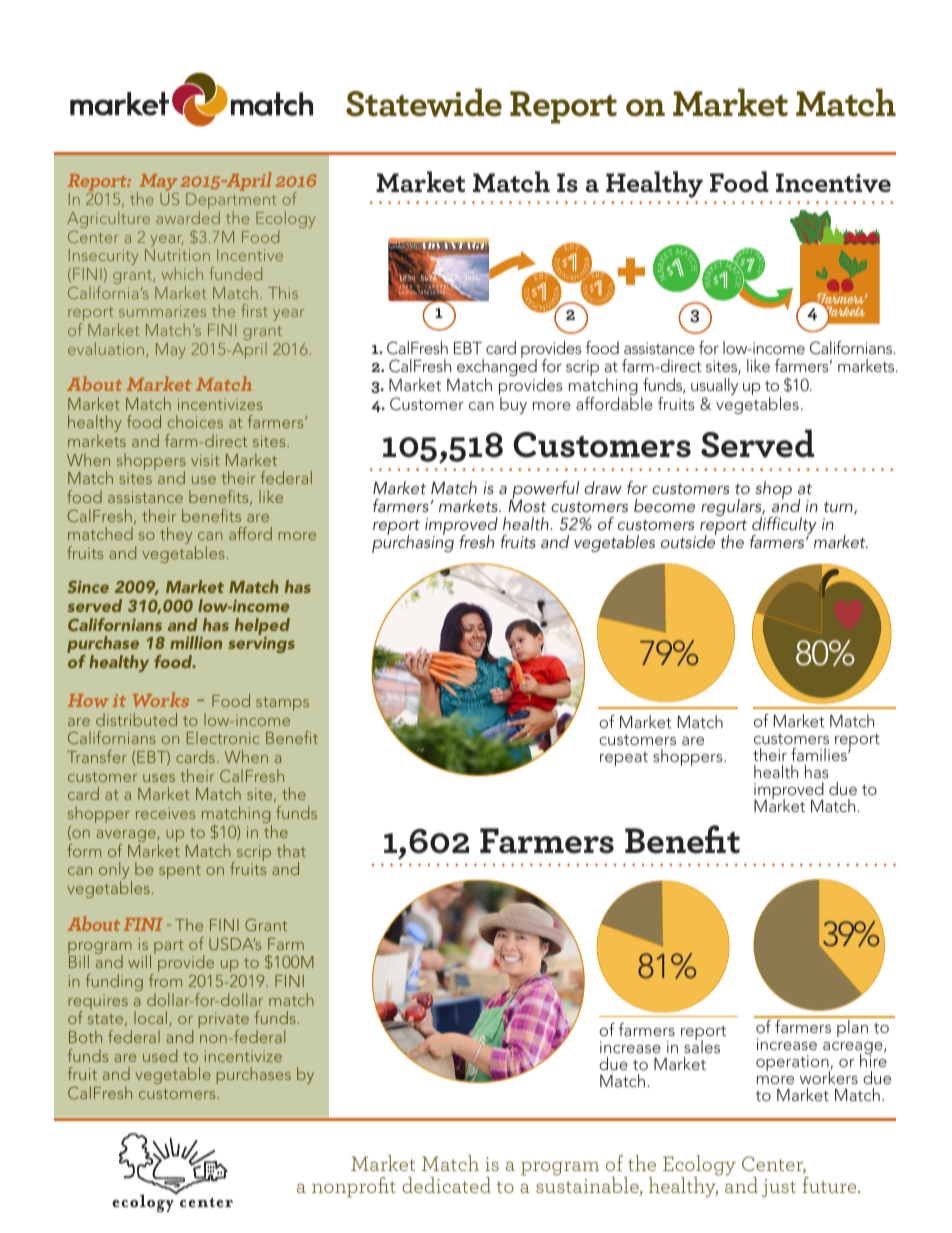 The height and width of the screenshot is (1233, 952). What do you see at coordinates (291, 850) in the screenshot?
I see `that` at bounding box center [291, 850].
